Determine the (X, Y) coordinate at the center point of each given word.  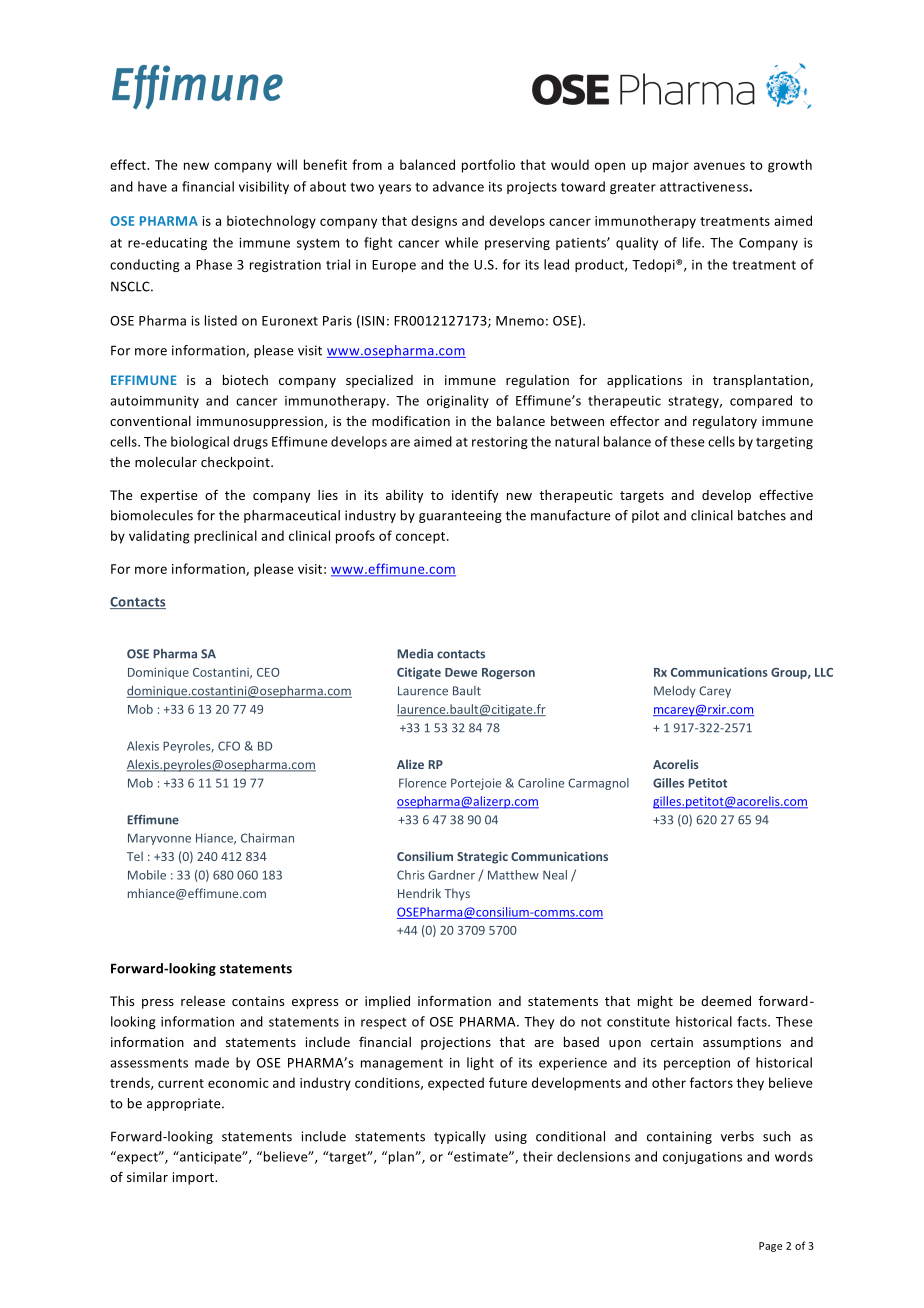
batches (762, 515)
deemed (726, 1001)
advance (458, 186)
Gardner (451, 875)
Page (770, 1247)
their (538, 1156)
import (194, 1178)
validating (159, 537)
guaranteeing (460, 516)
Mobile (147, 875)
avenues (719, 166)
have (152, 186)
